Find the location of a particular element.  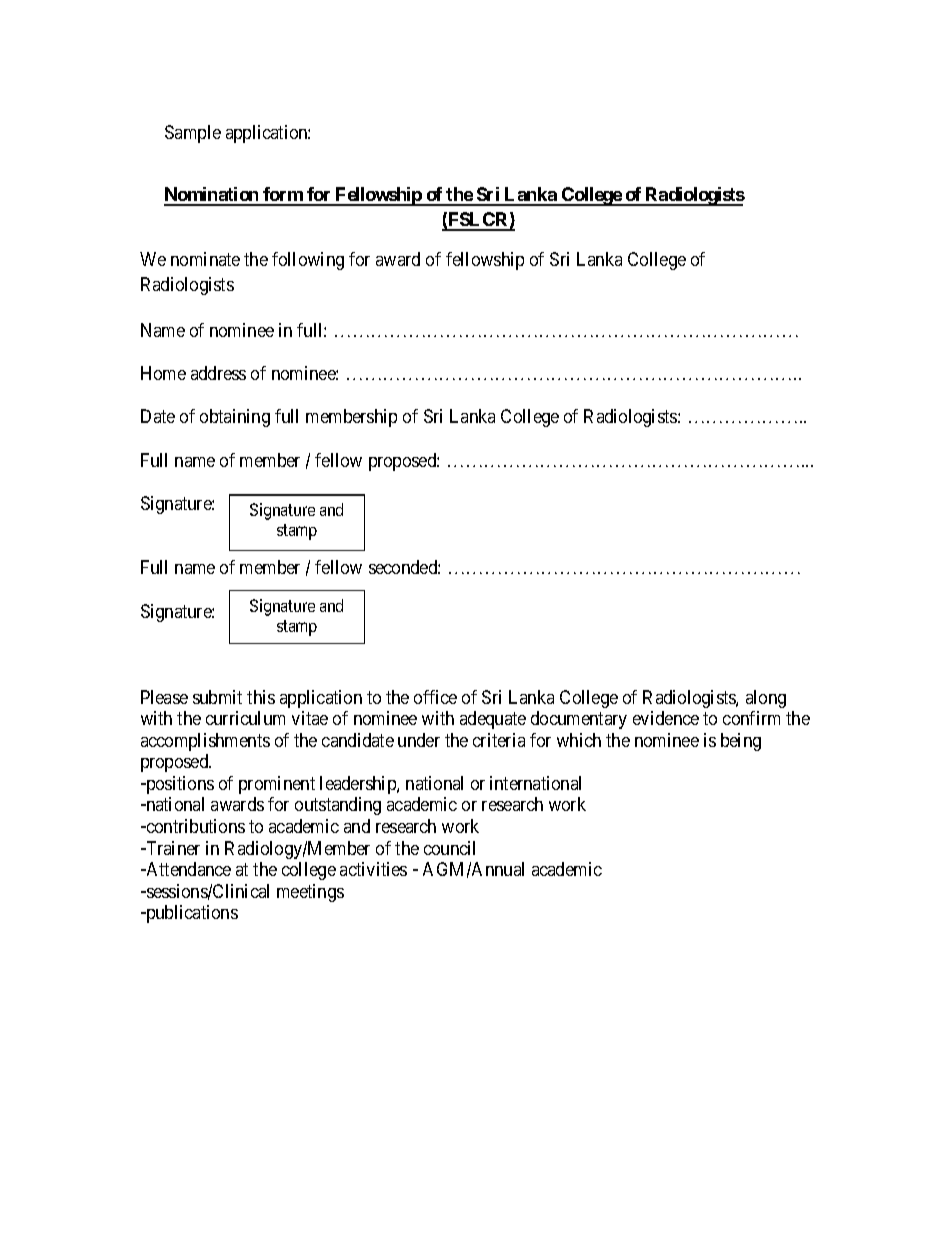

following is located at coordinates (308, 261).
